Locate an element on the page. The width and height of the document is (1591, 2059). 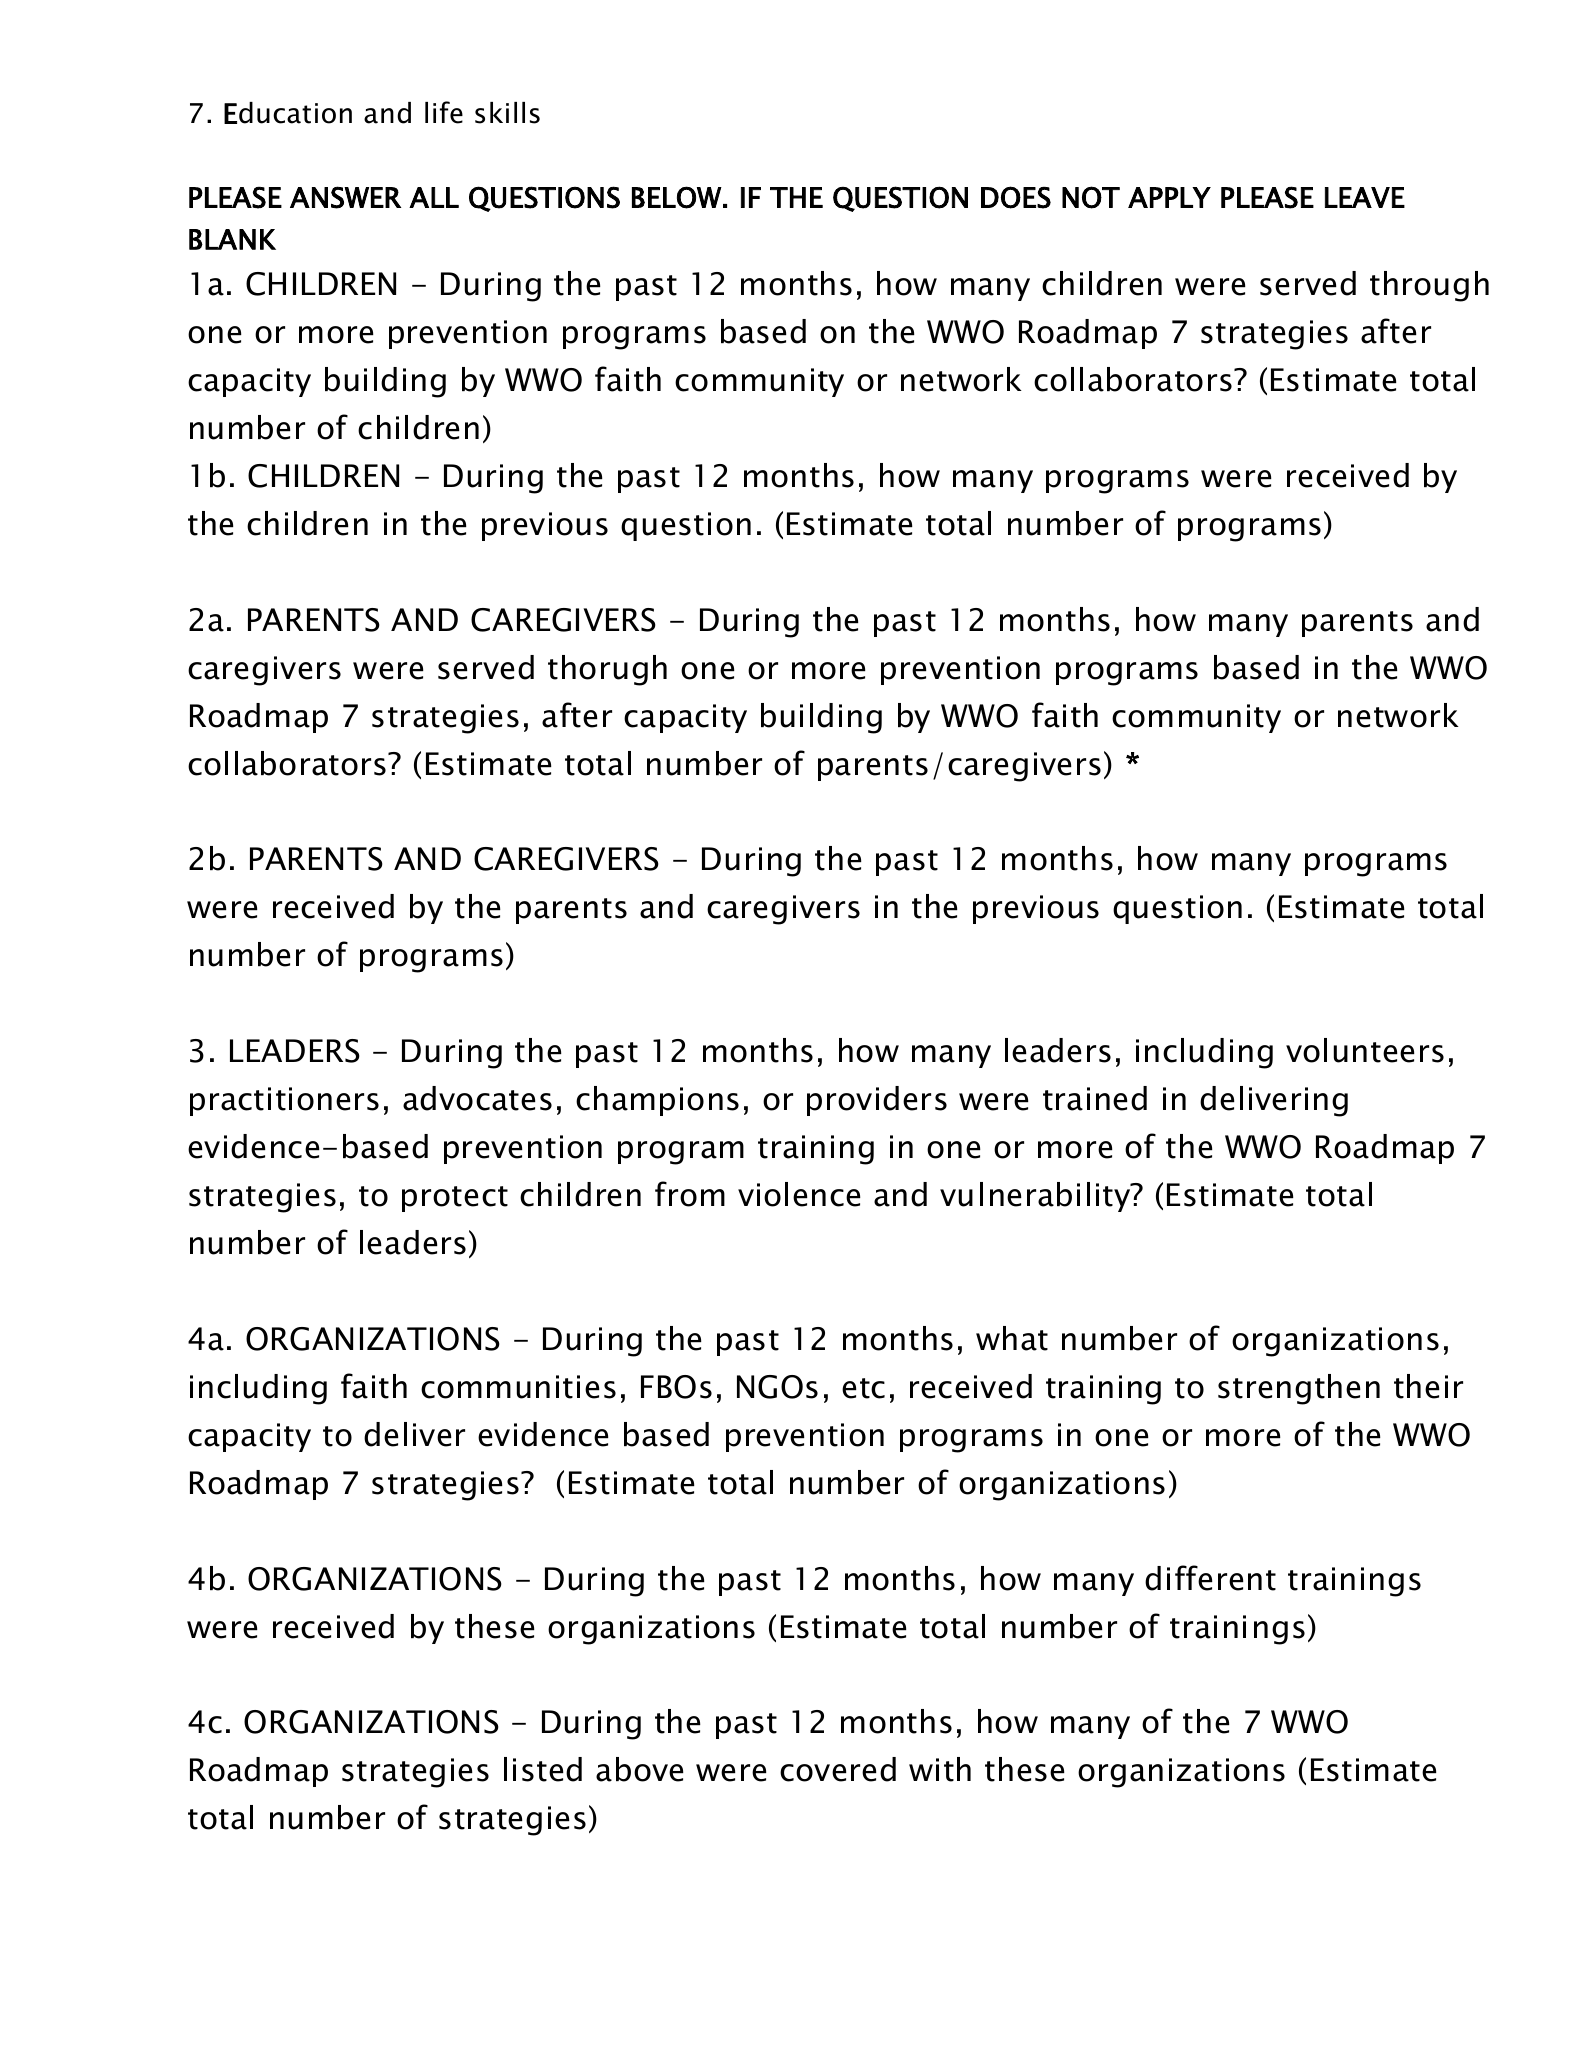
volunteers is located at coordinates (1365, 1050).
